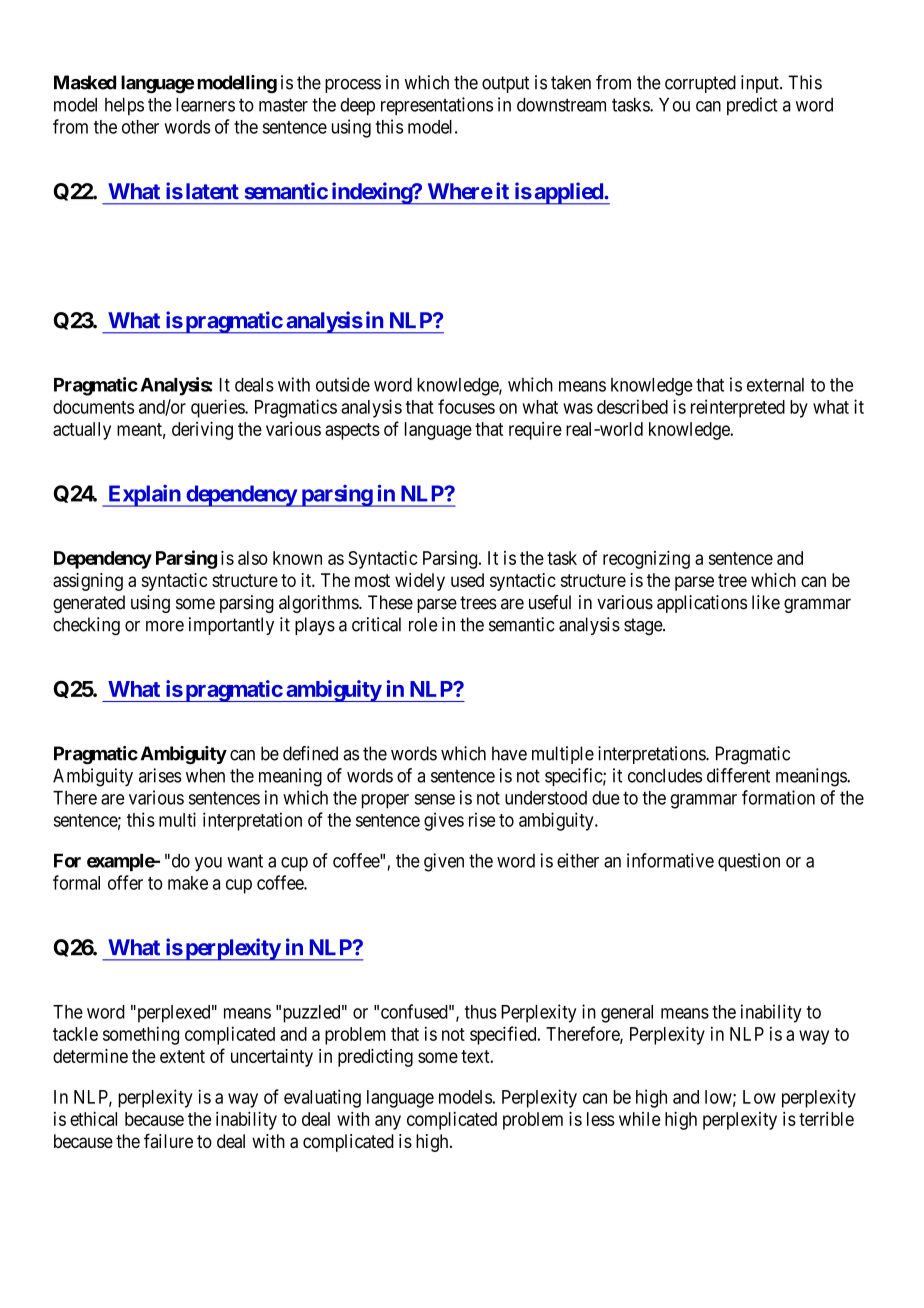 This image has height=1308, width=924. I want to click on input, so click(761, 84).
